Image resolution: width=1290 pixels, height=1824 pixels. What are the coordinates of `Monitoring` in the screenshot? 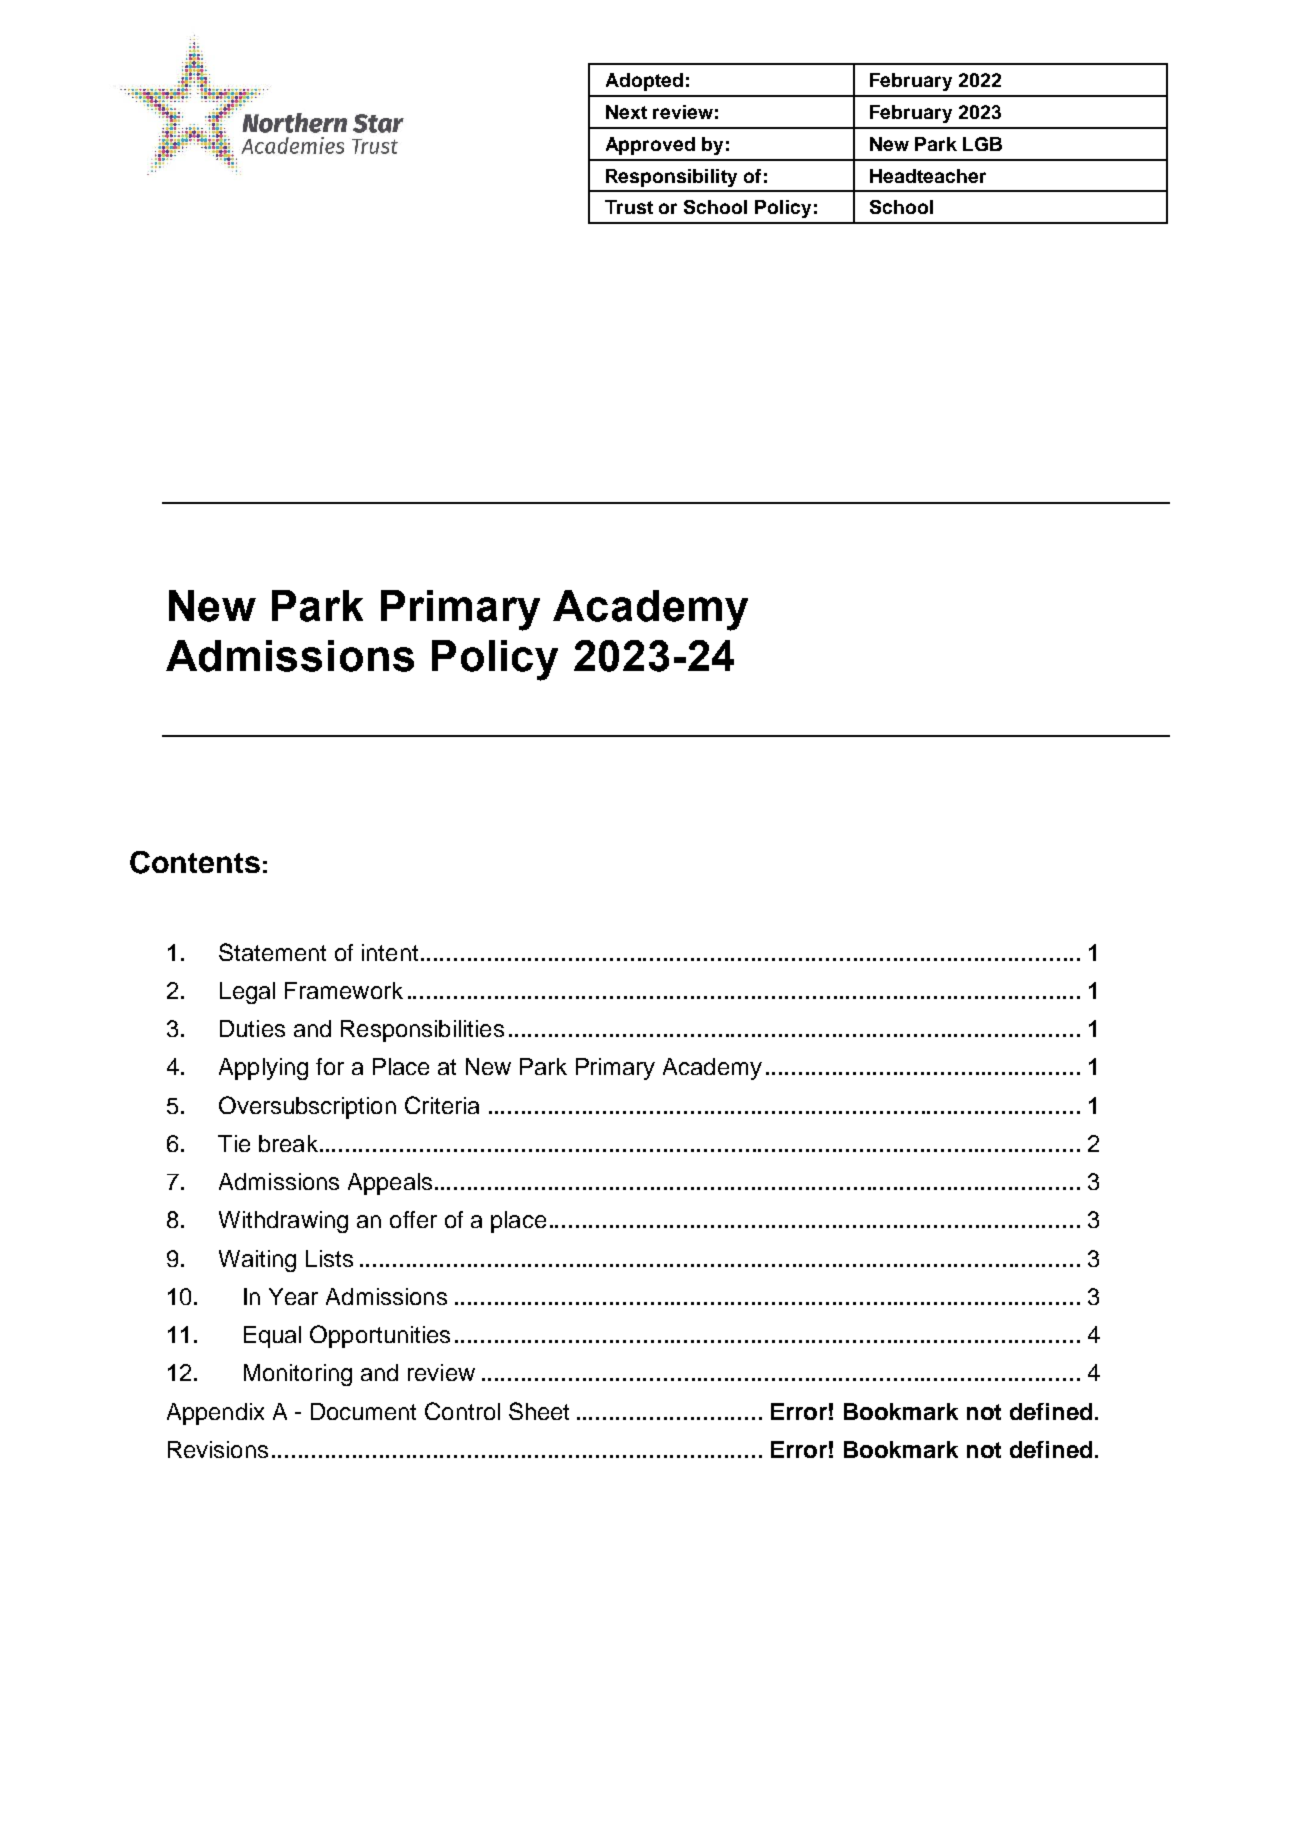 It's located at (298, 1375).
